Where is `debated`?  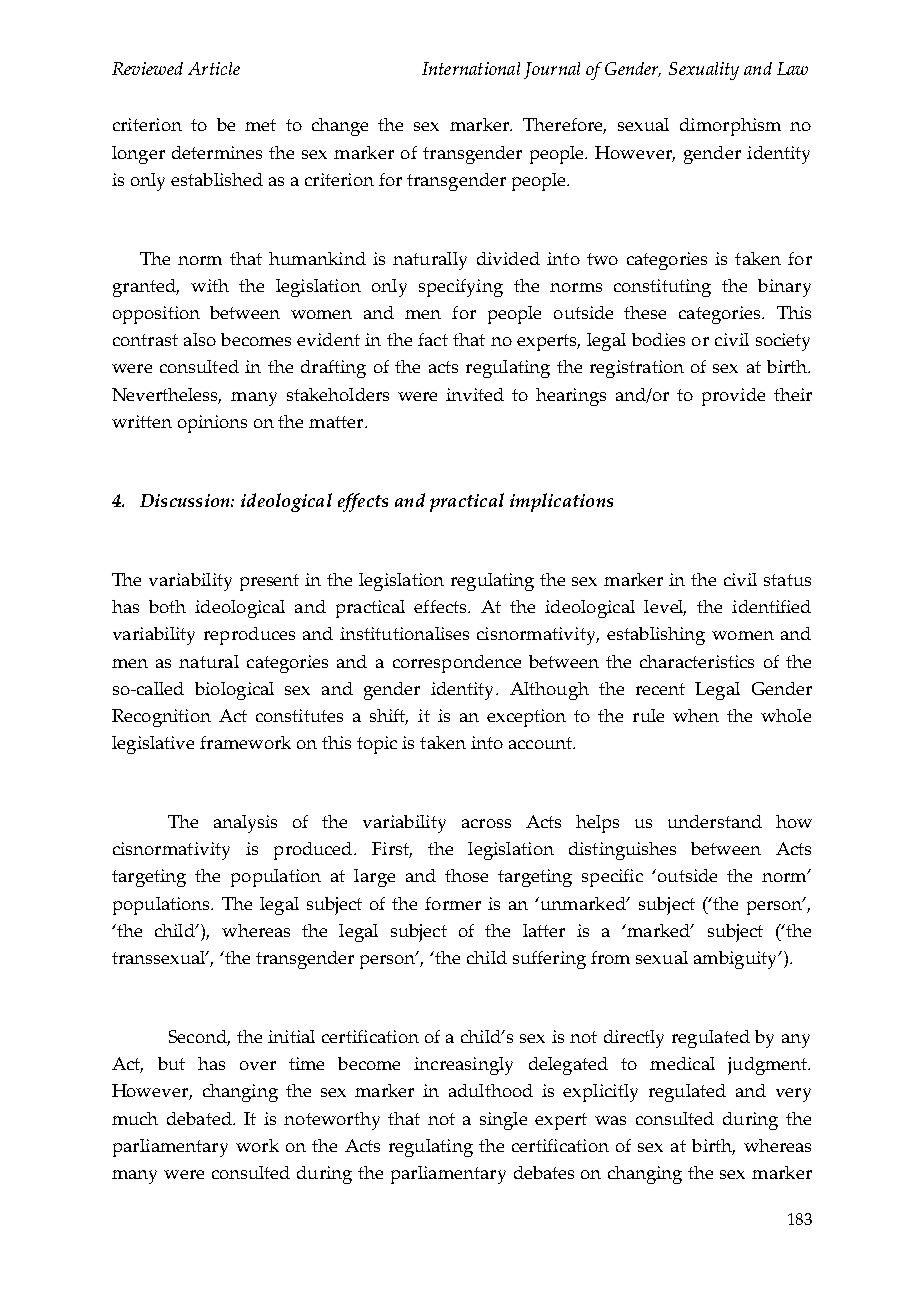
debated is located at coordinates (200, 1118).
